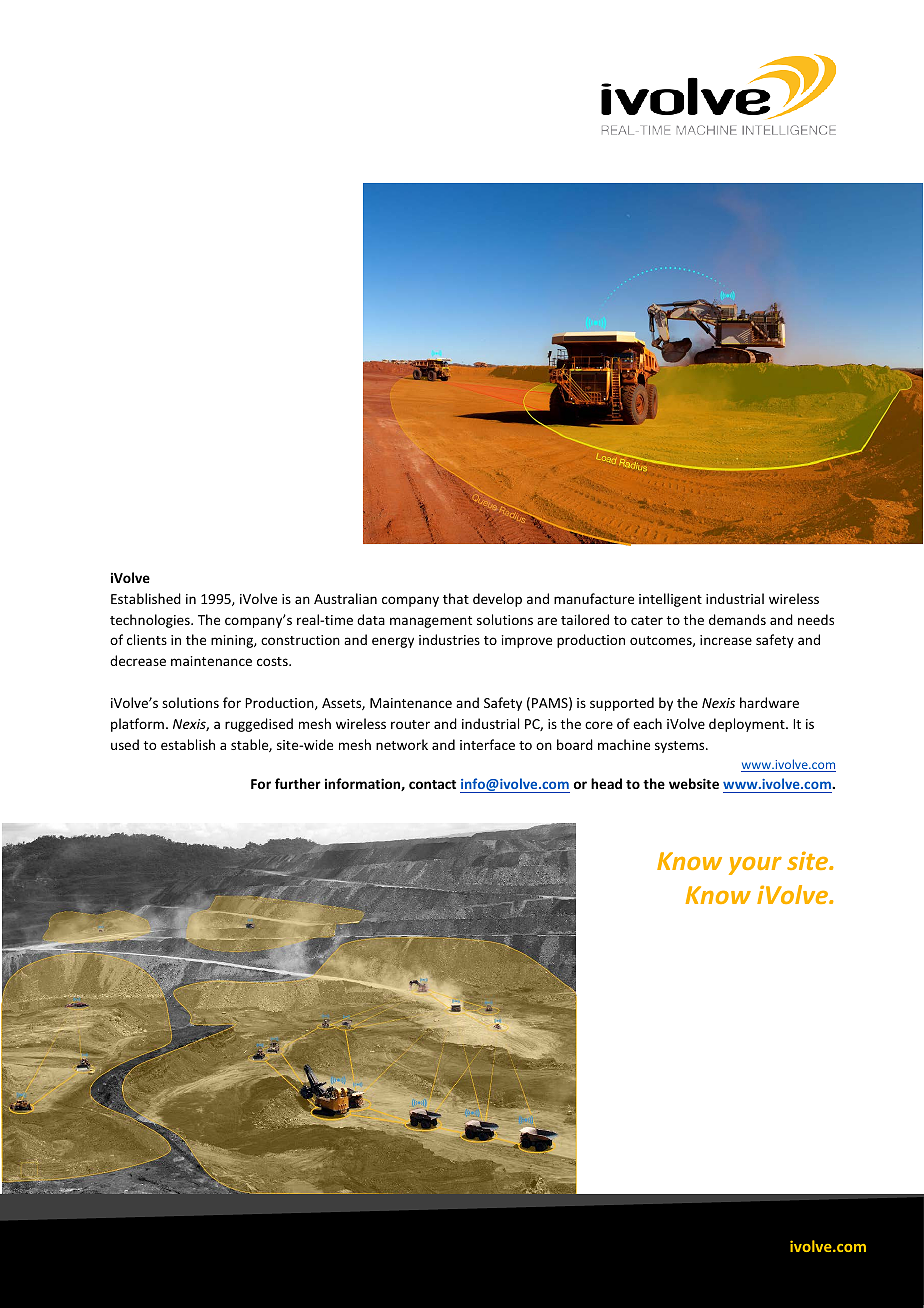 This screenshot has height=1308, width=924. What do you see at coordinates (737, 619) in the screenshot?
I see `demands` at bounding box center [737, 619].
